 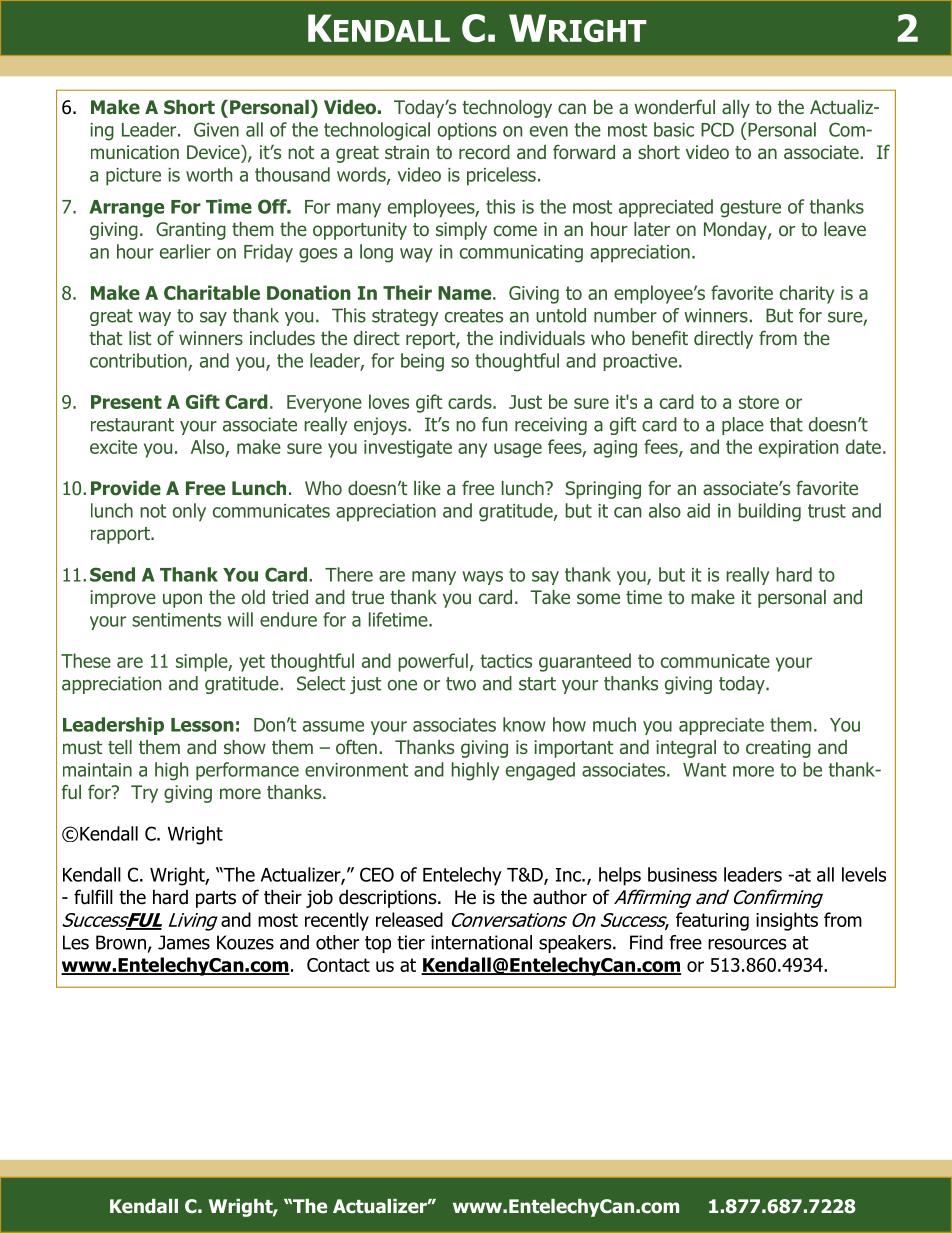 What do you see at coordinates (482, 578) in the document?
I see `ways` at bounding box center [482, 578].
